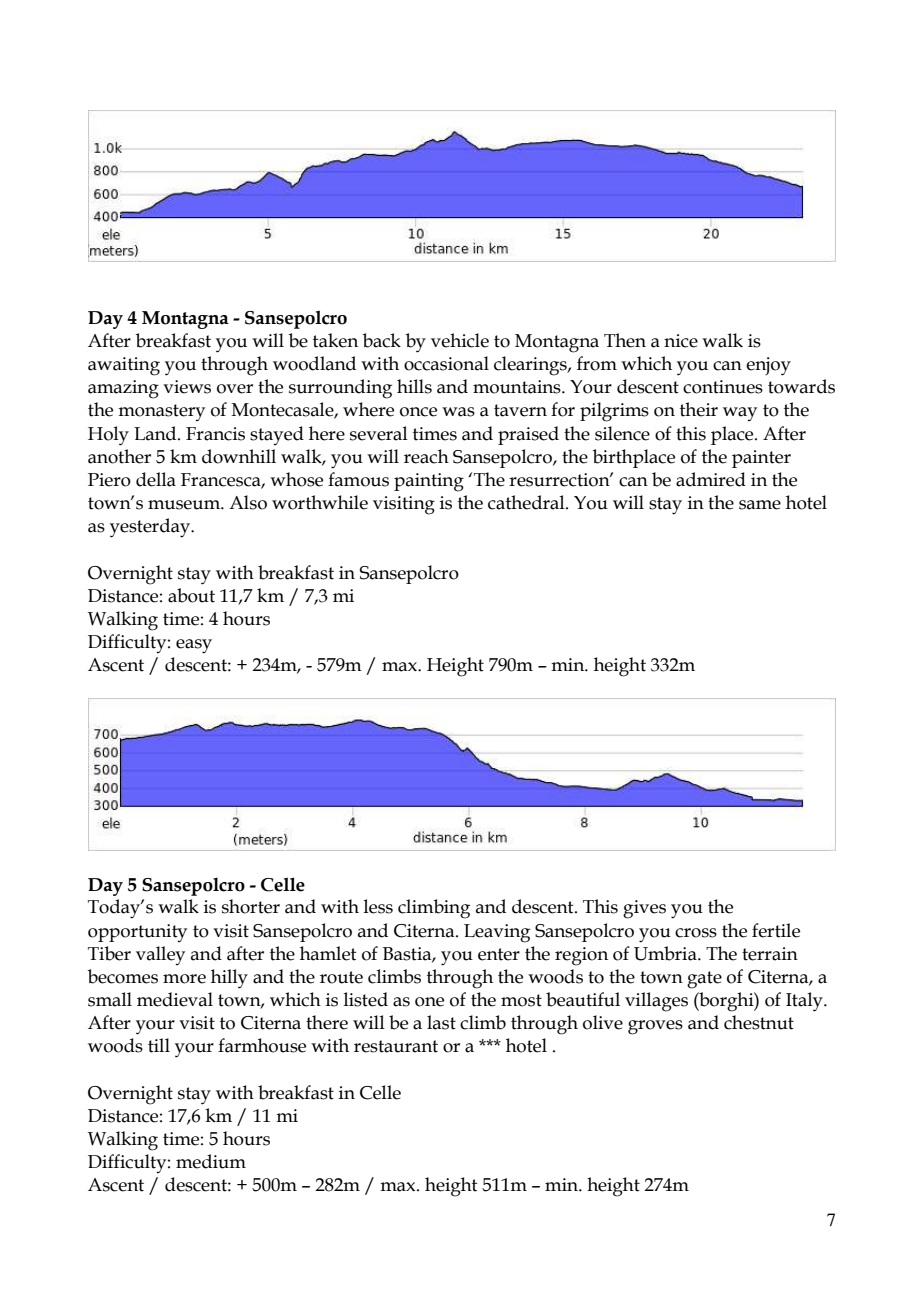 The width and height of the screenshot is (924, 1308). Describe the element at coordinates (655, 1027) in the screenshot. I see `groves` at that location.
